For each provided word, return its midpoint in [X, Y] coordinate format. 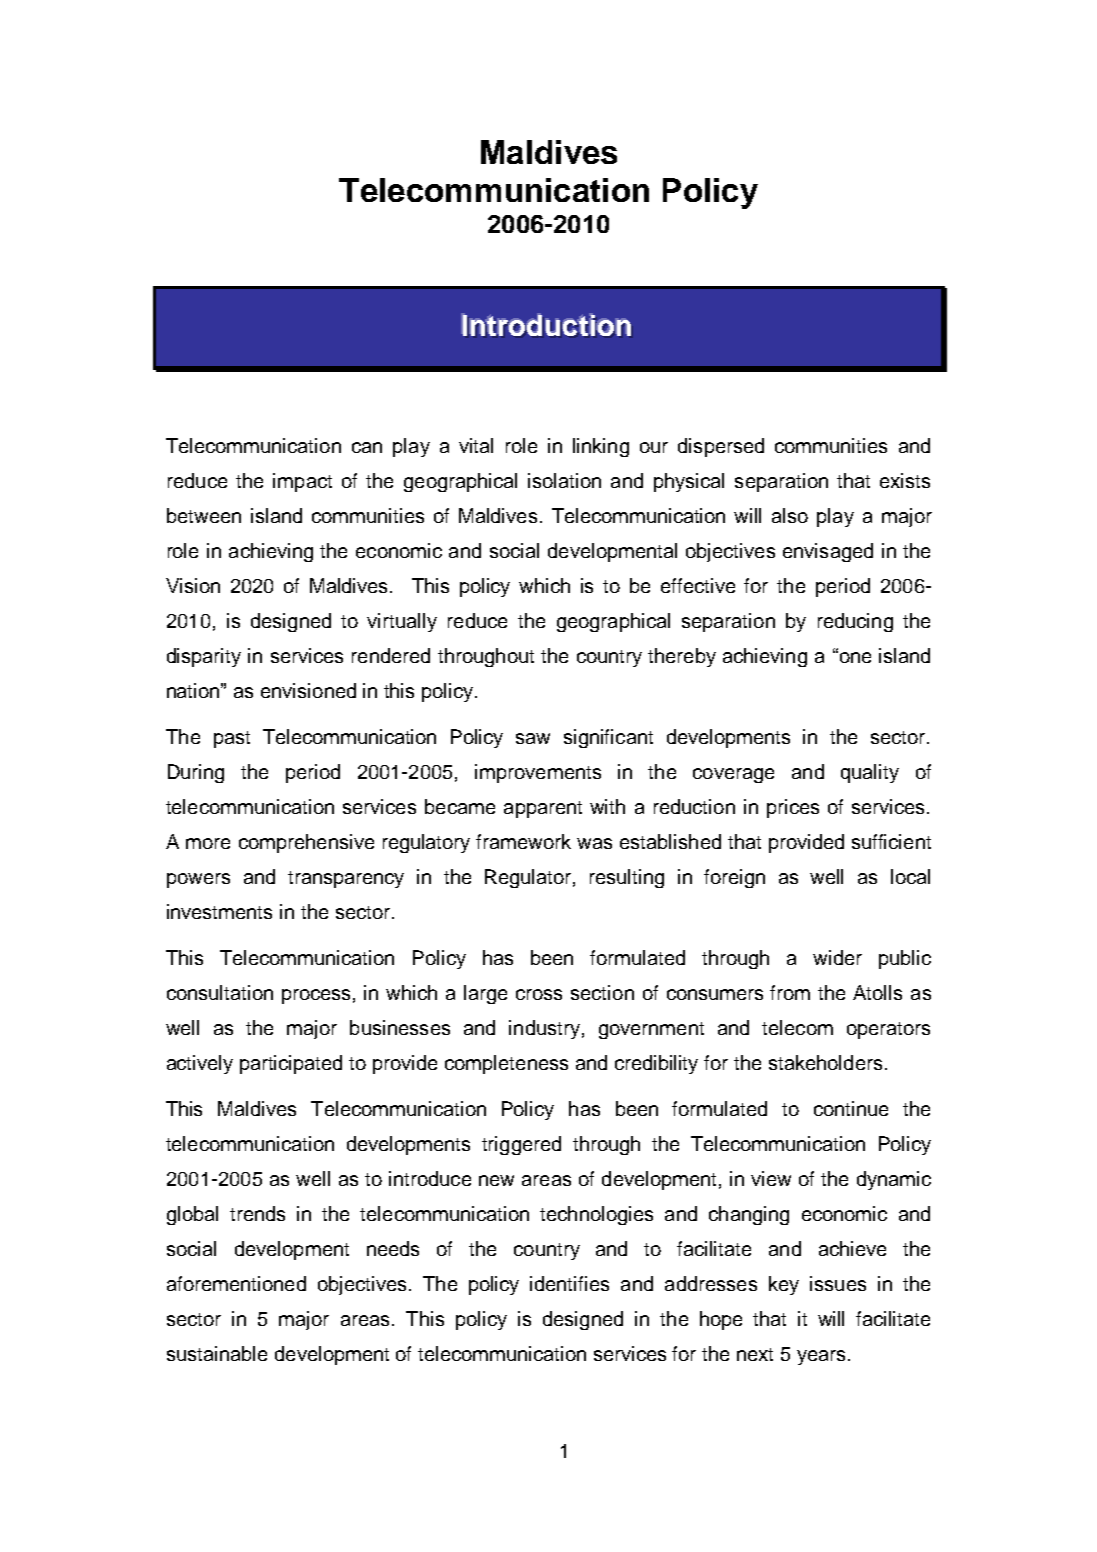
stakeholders [825, 1062]
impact [302, 482]
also [790, 515]
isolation [564, 480]
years [821, 1357]
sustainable [217, 1353]
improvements [538, 773]
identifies [569, 1283]
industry [544, 1029]
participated [291, 1064]
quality [870, 773]
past [232, 739]
